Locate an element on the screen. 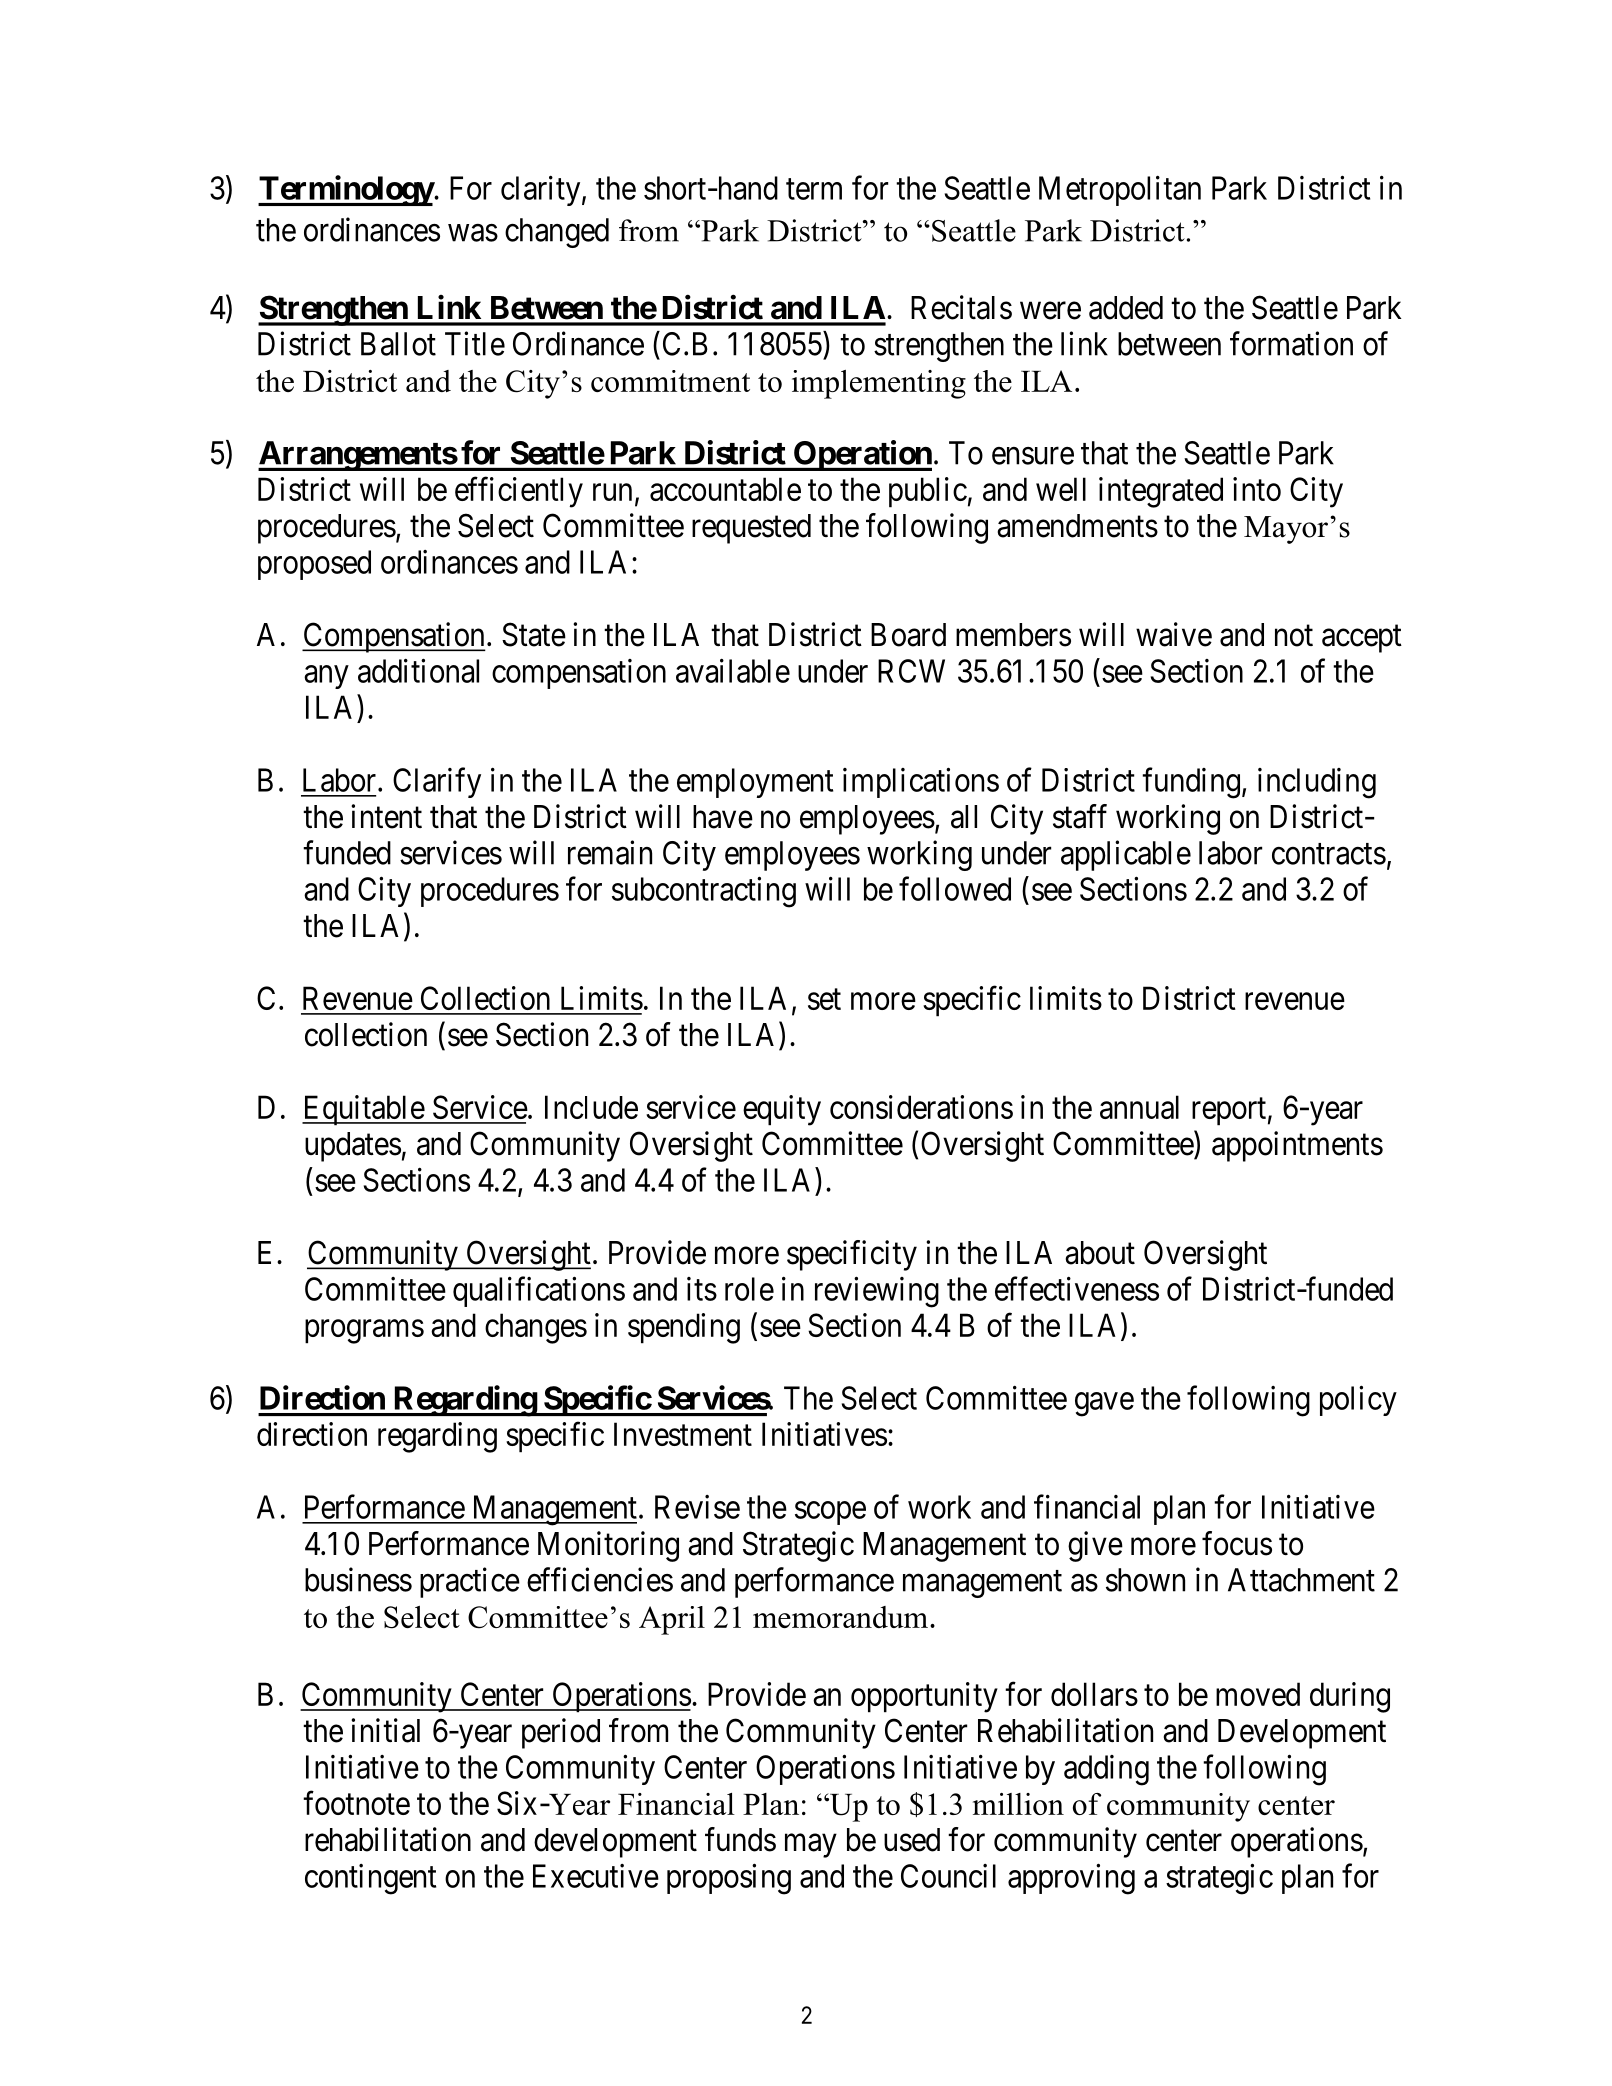 The height and width of the screenshot is (2086, 1612). about is located at coordinates (1100, 1253).
